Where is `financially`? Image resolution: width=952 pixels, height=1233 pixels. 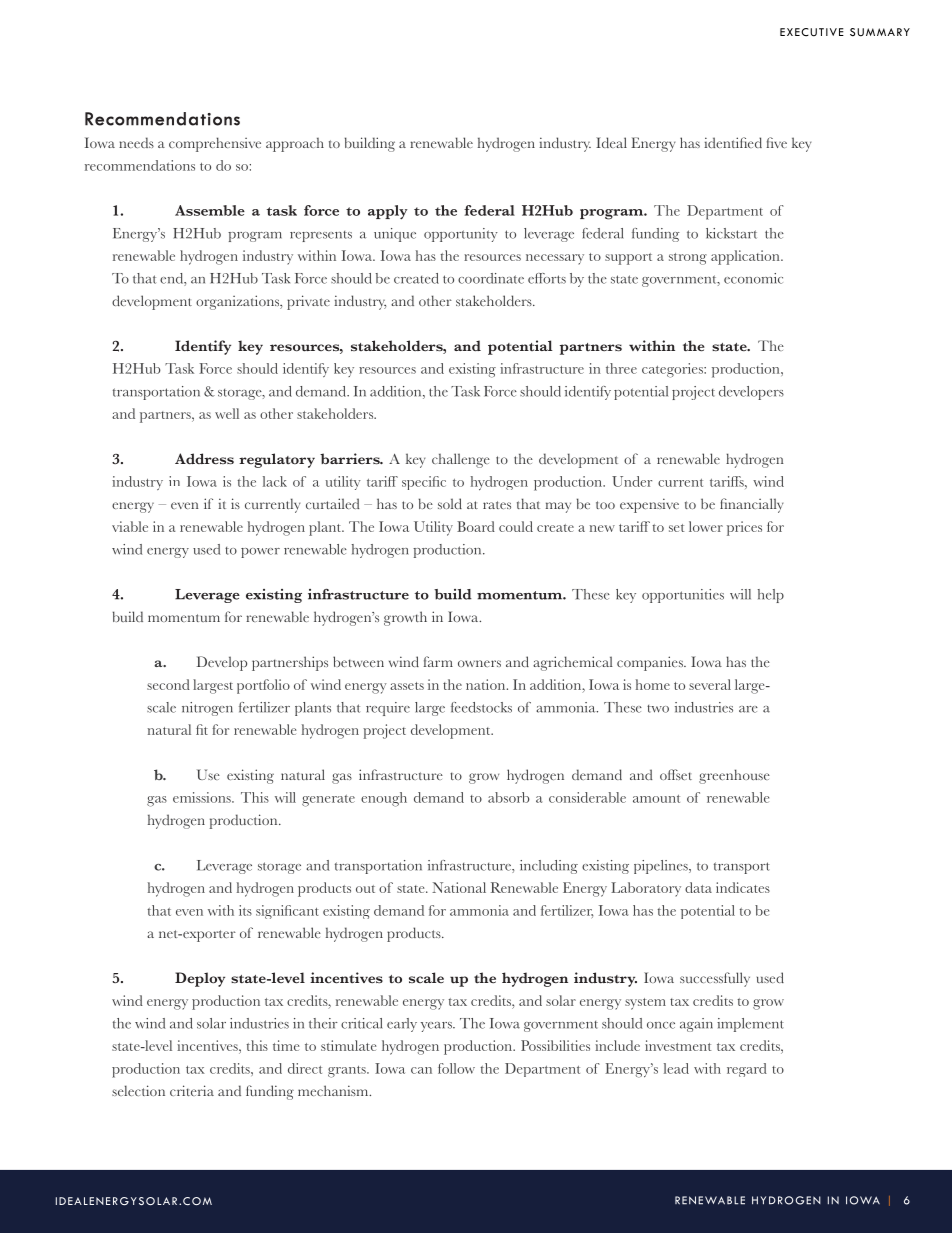 financially is located at coordinates (751, 505).
